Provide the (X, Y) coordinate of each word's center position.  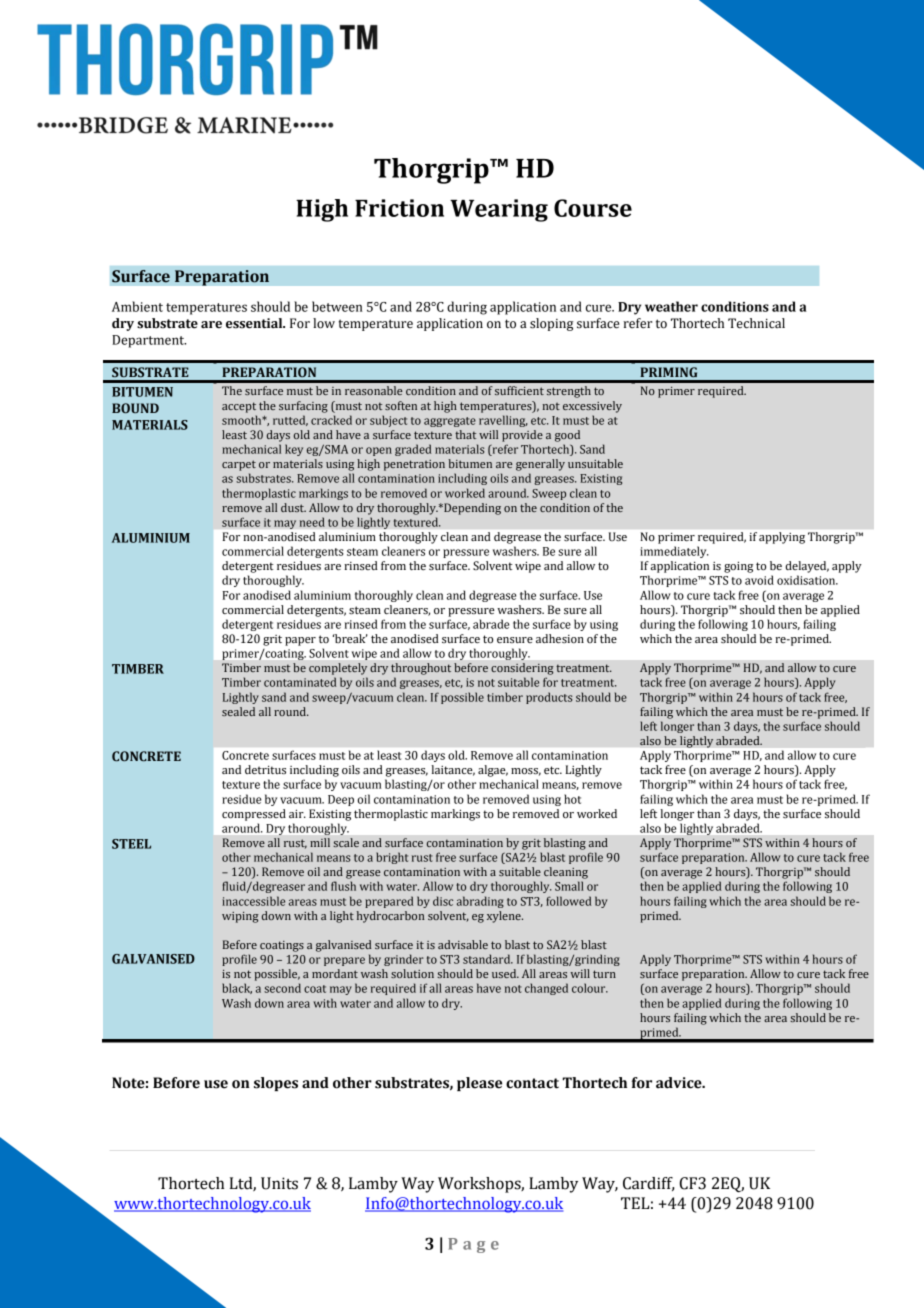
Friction (399, 208)
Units (279, 1183)
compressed (254, 815)
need (312, 522)
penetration (414, 465)
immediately (674, 552)
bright (392, 858)
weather (671, 306)
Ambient (137, 306)
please (479, 1084)
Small (569, 886)
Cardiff (649, 1184)
